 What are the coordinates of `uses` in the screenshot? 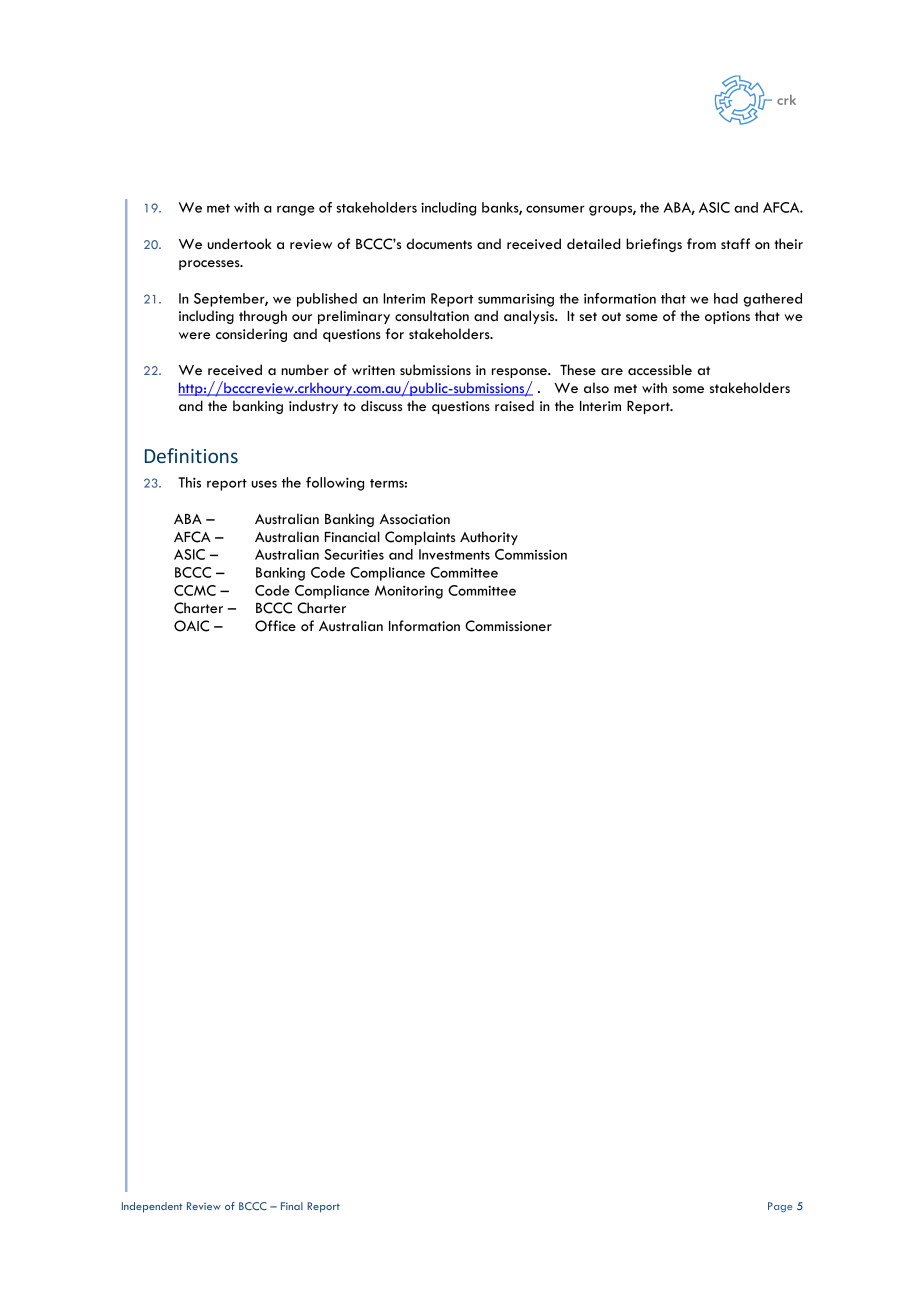 It's located at (264, 484).
